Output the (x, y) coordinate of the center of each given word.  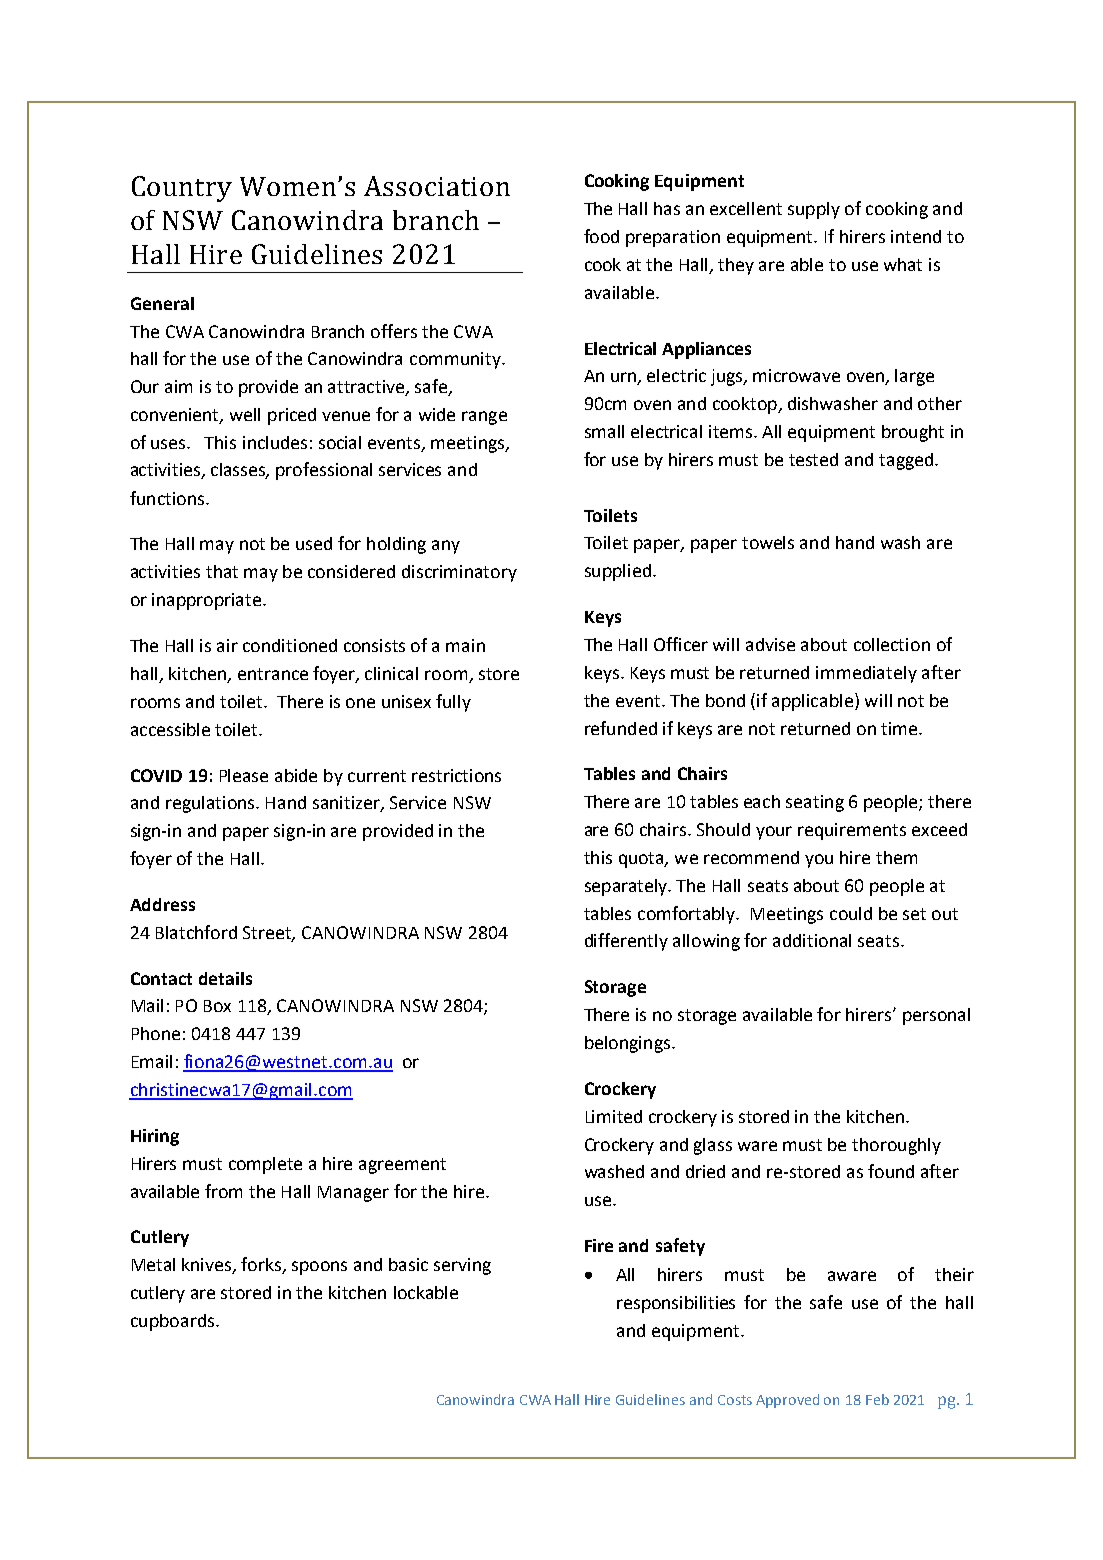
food (601, 236)
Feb (877, 1399)
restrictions (456, 775)
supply (814, 210)
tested (813, 459)
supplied (618, 572)
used (314, 543)
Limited (614, 1116)
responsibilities (676, 1304)
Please (244, 775)
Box (217, 1006)
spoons (319, 1268)
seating (815, 803)
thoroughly (896, 1146)
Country (182, 189)
